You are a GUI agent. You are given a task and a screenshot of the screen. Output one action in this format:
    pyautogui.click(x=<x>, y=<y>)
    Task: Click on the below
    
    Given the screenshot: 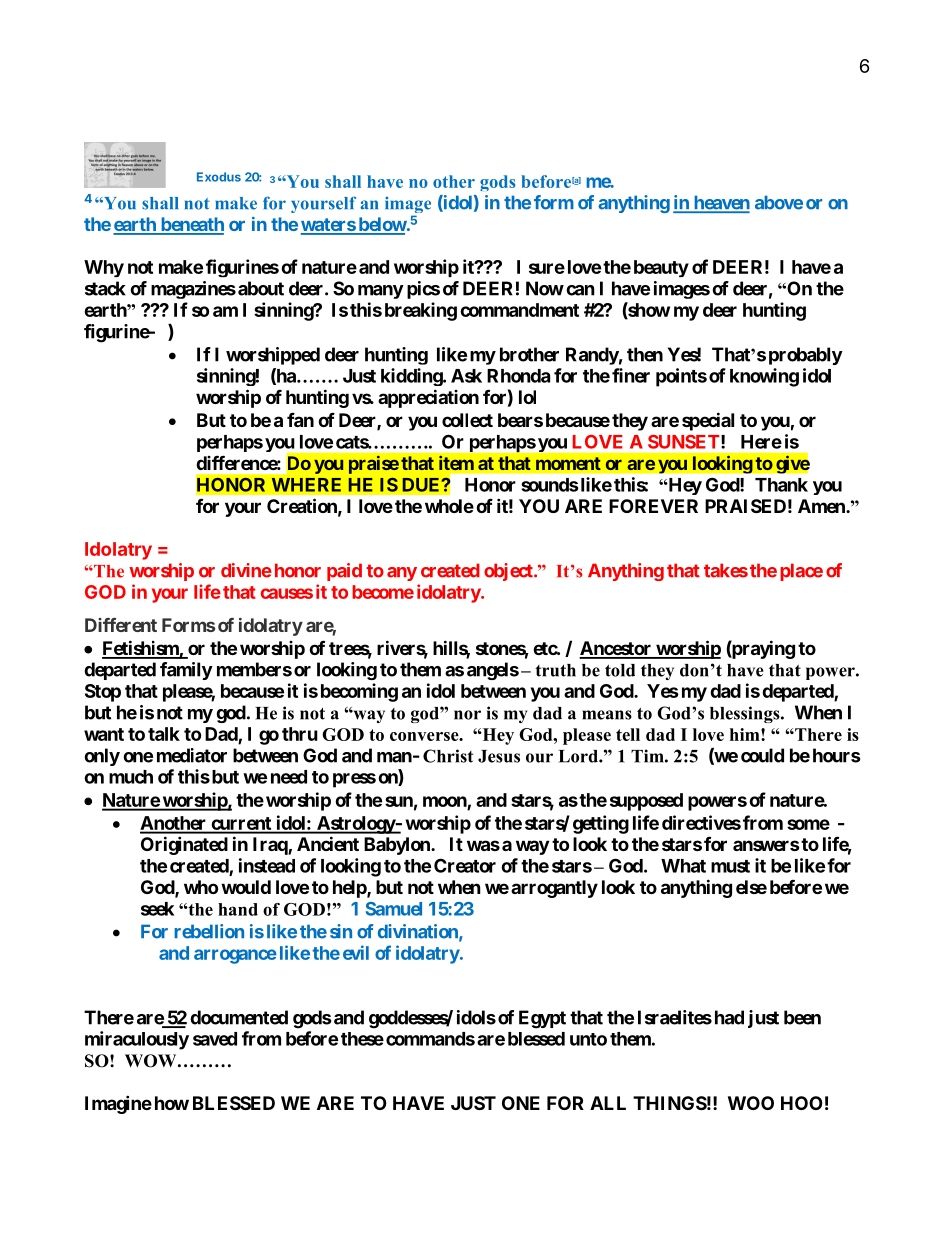 What is the action you would take?
    pyautogui.click(x=381, y=225)
